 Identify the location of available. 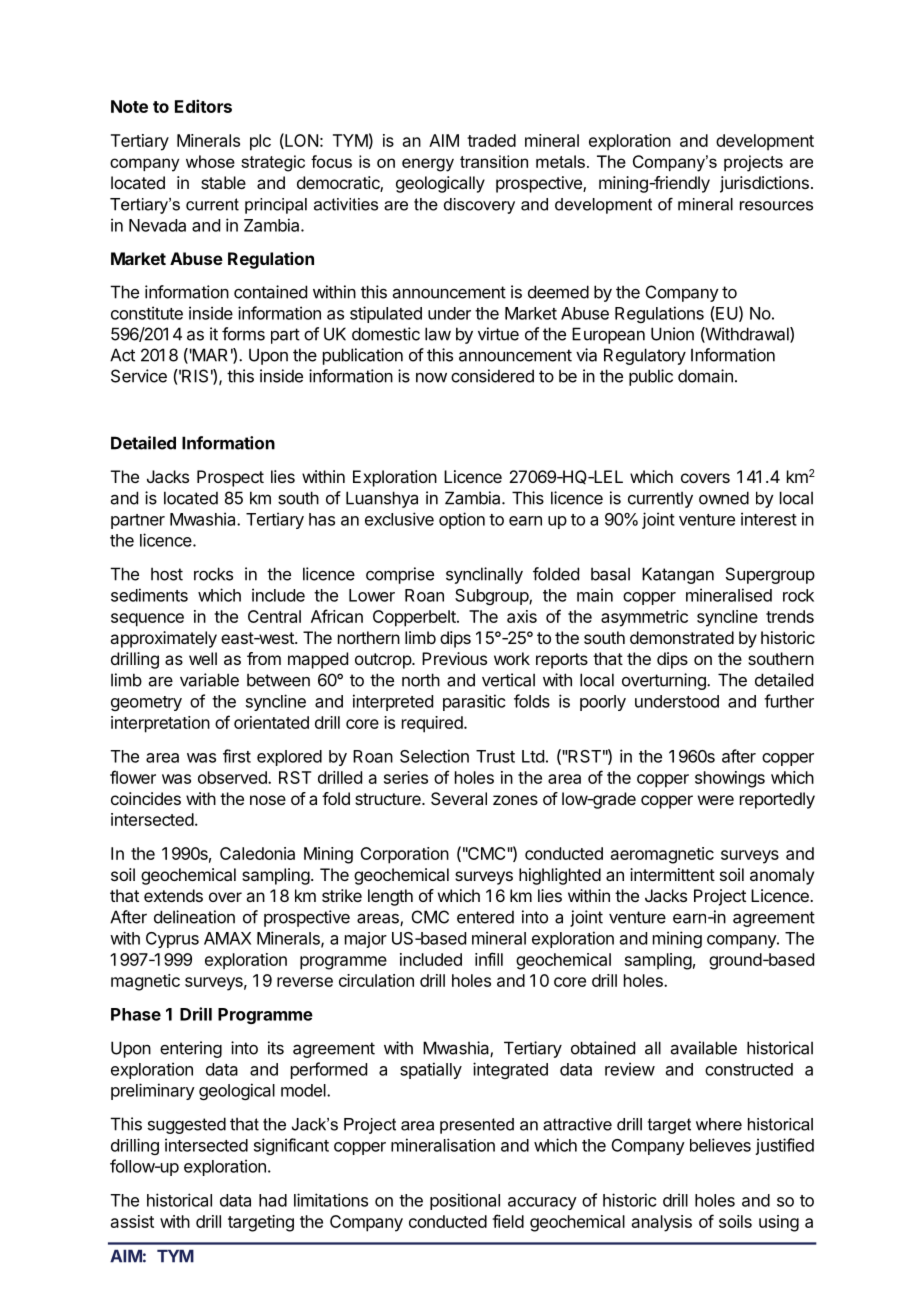
(704, 1048).
